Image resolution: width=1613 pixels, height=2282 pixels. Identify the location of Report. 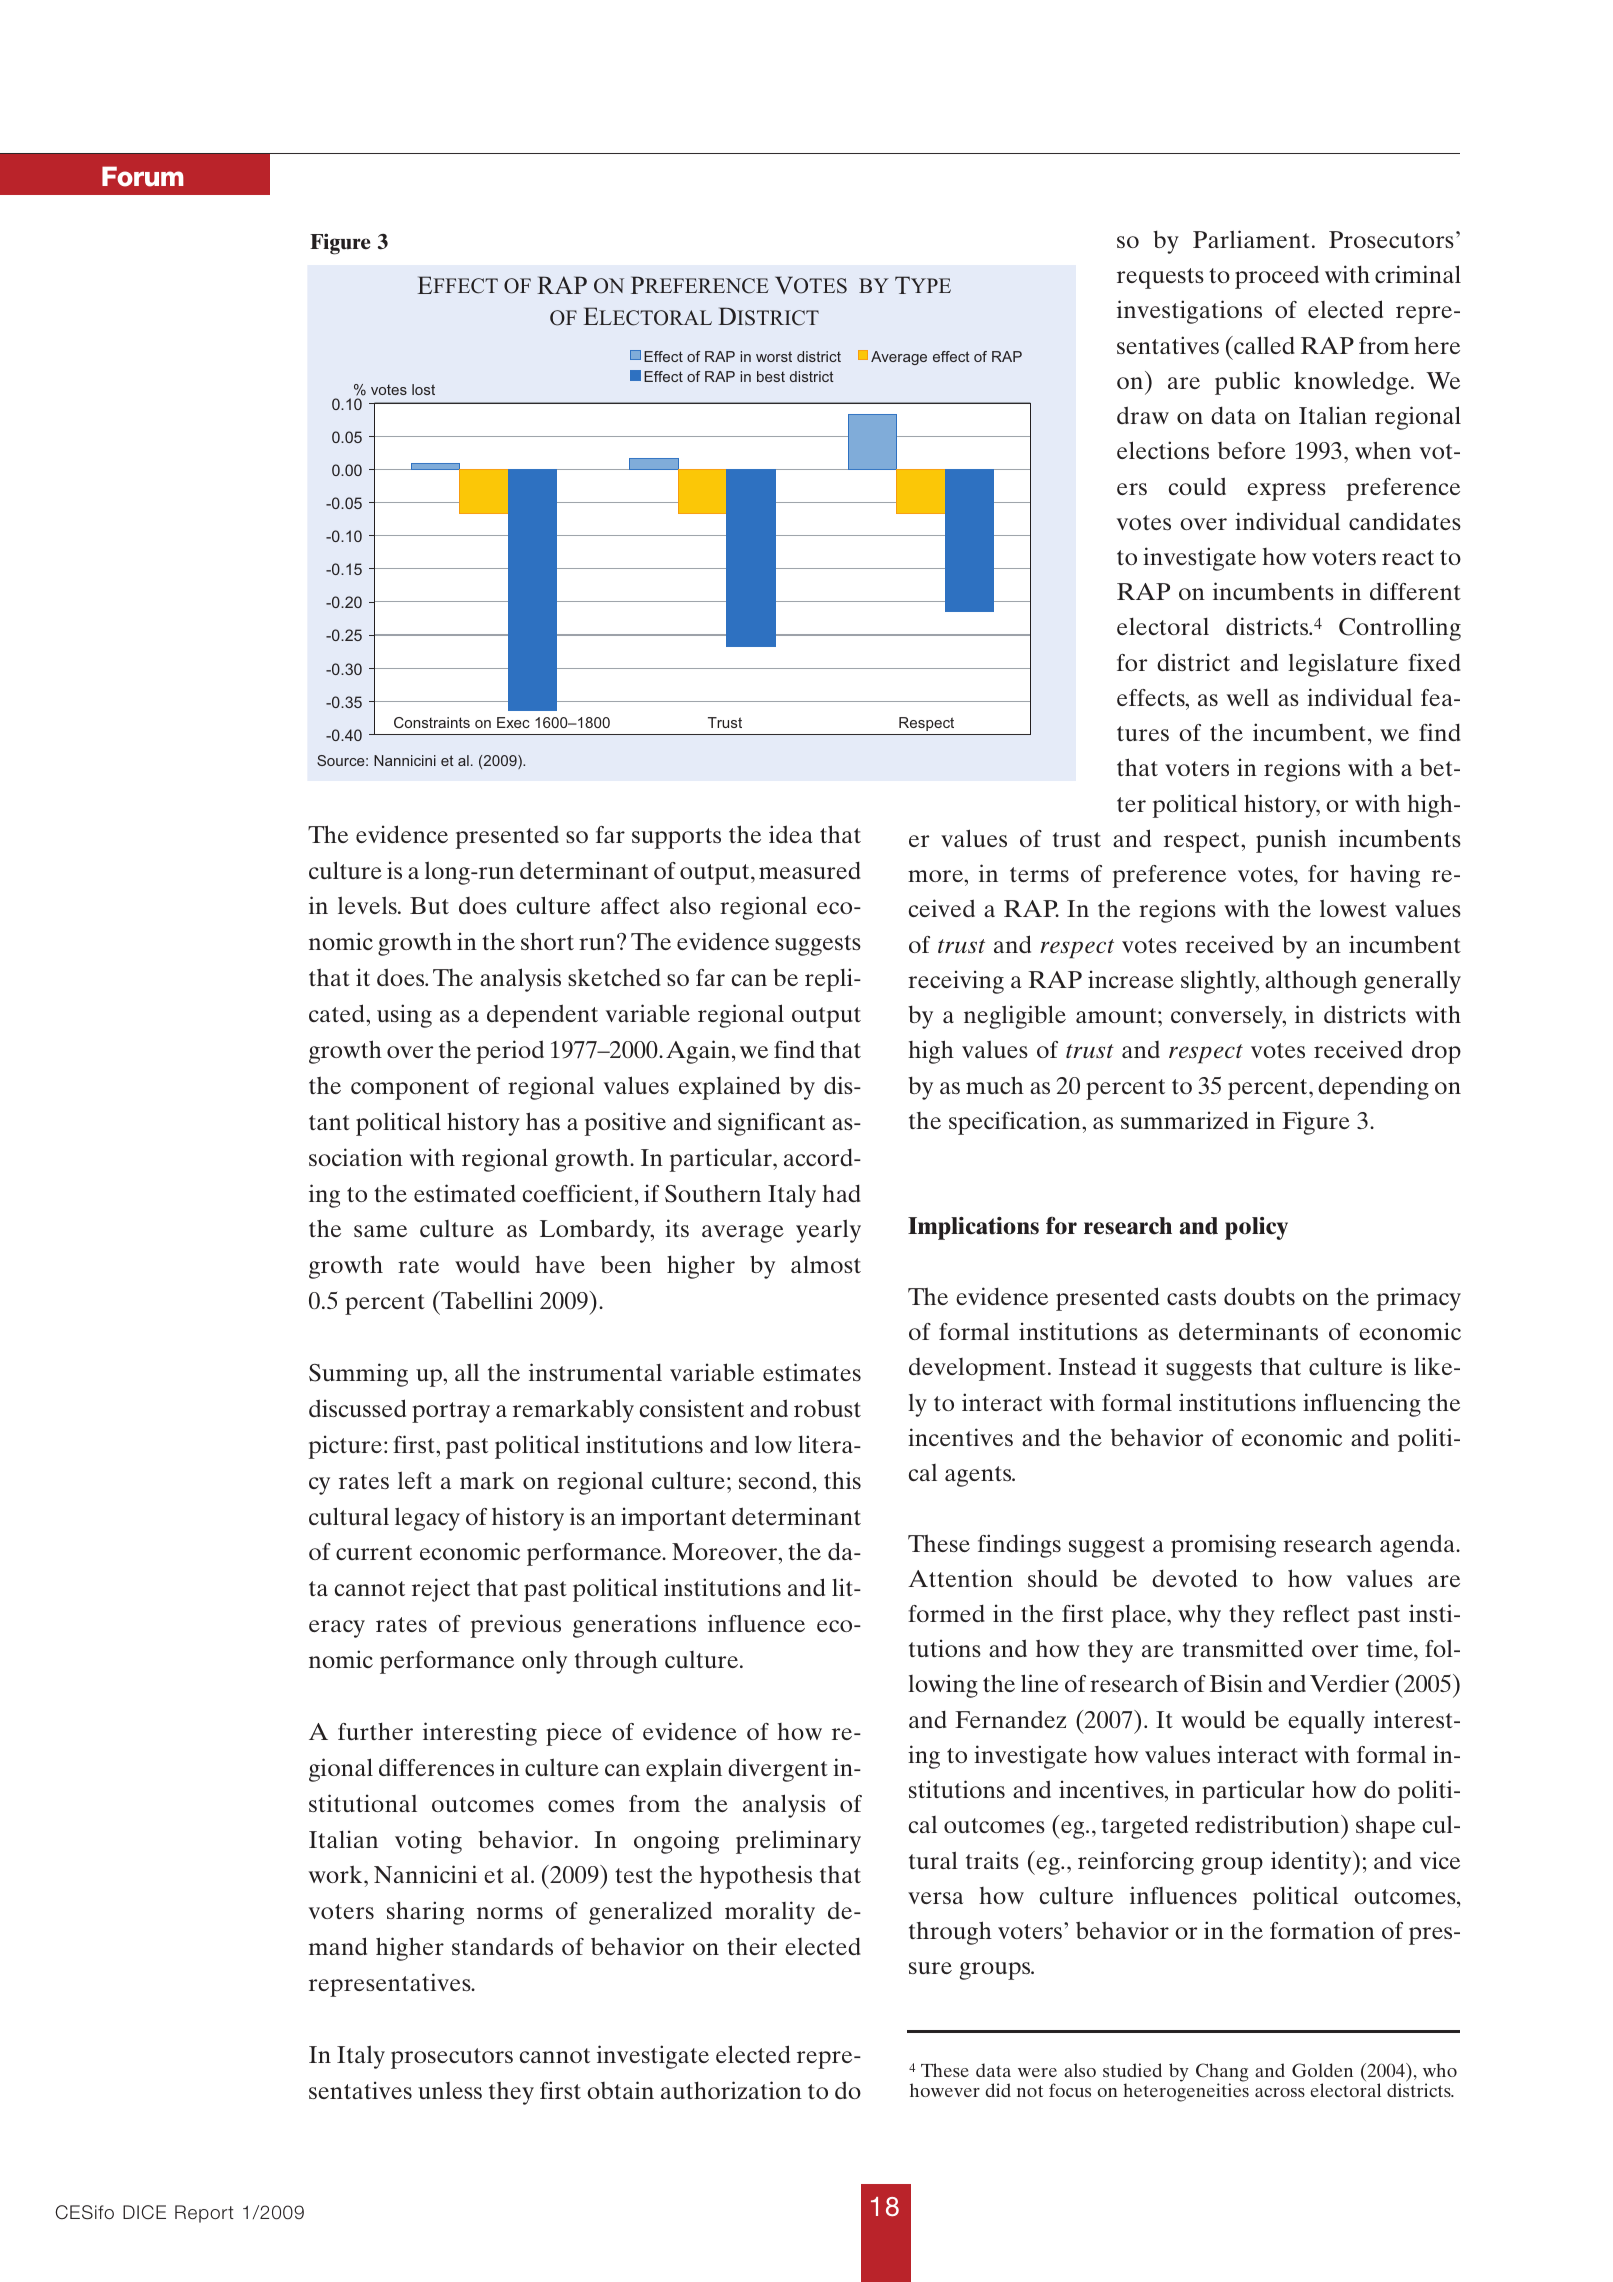
(204, 2214).
